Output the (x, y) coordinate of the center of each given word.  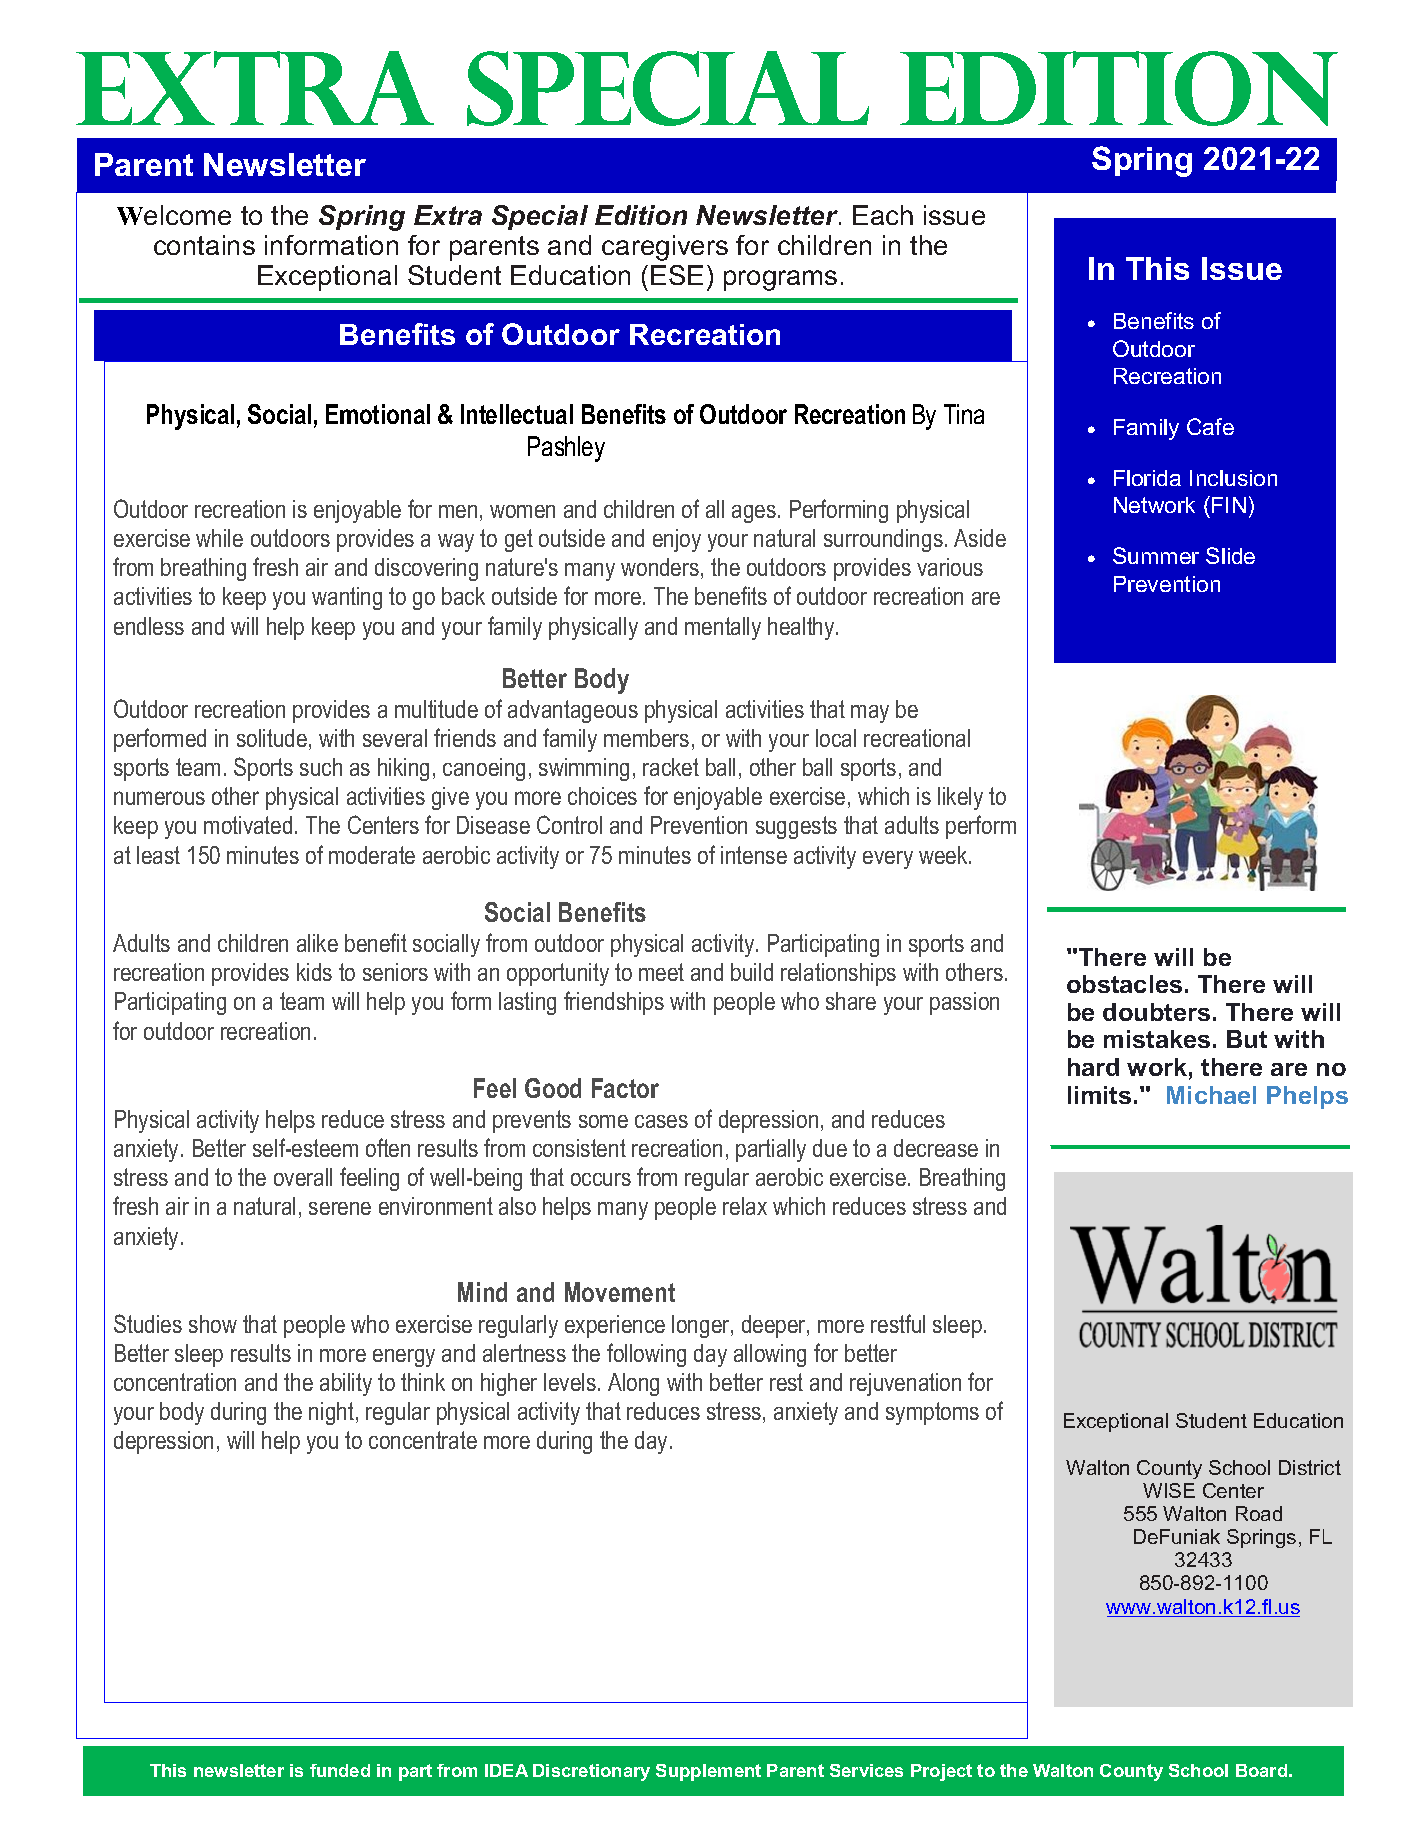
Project (941, 1772)
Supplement (708, 1772)
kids (314, 972)
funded (340, 1770)
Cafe (1210, 426)
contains (204, 245)
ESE (677, 275)
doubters (1156, 1012)
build (752, 972)
